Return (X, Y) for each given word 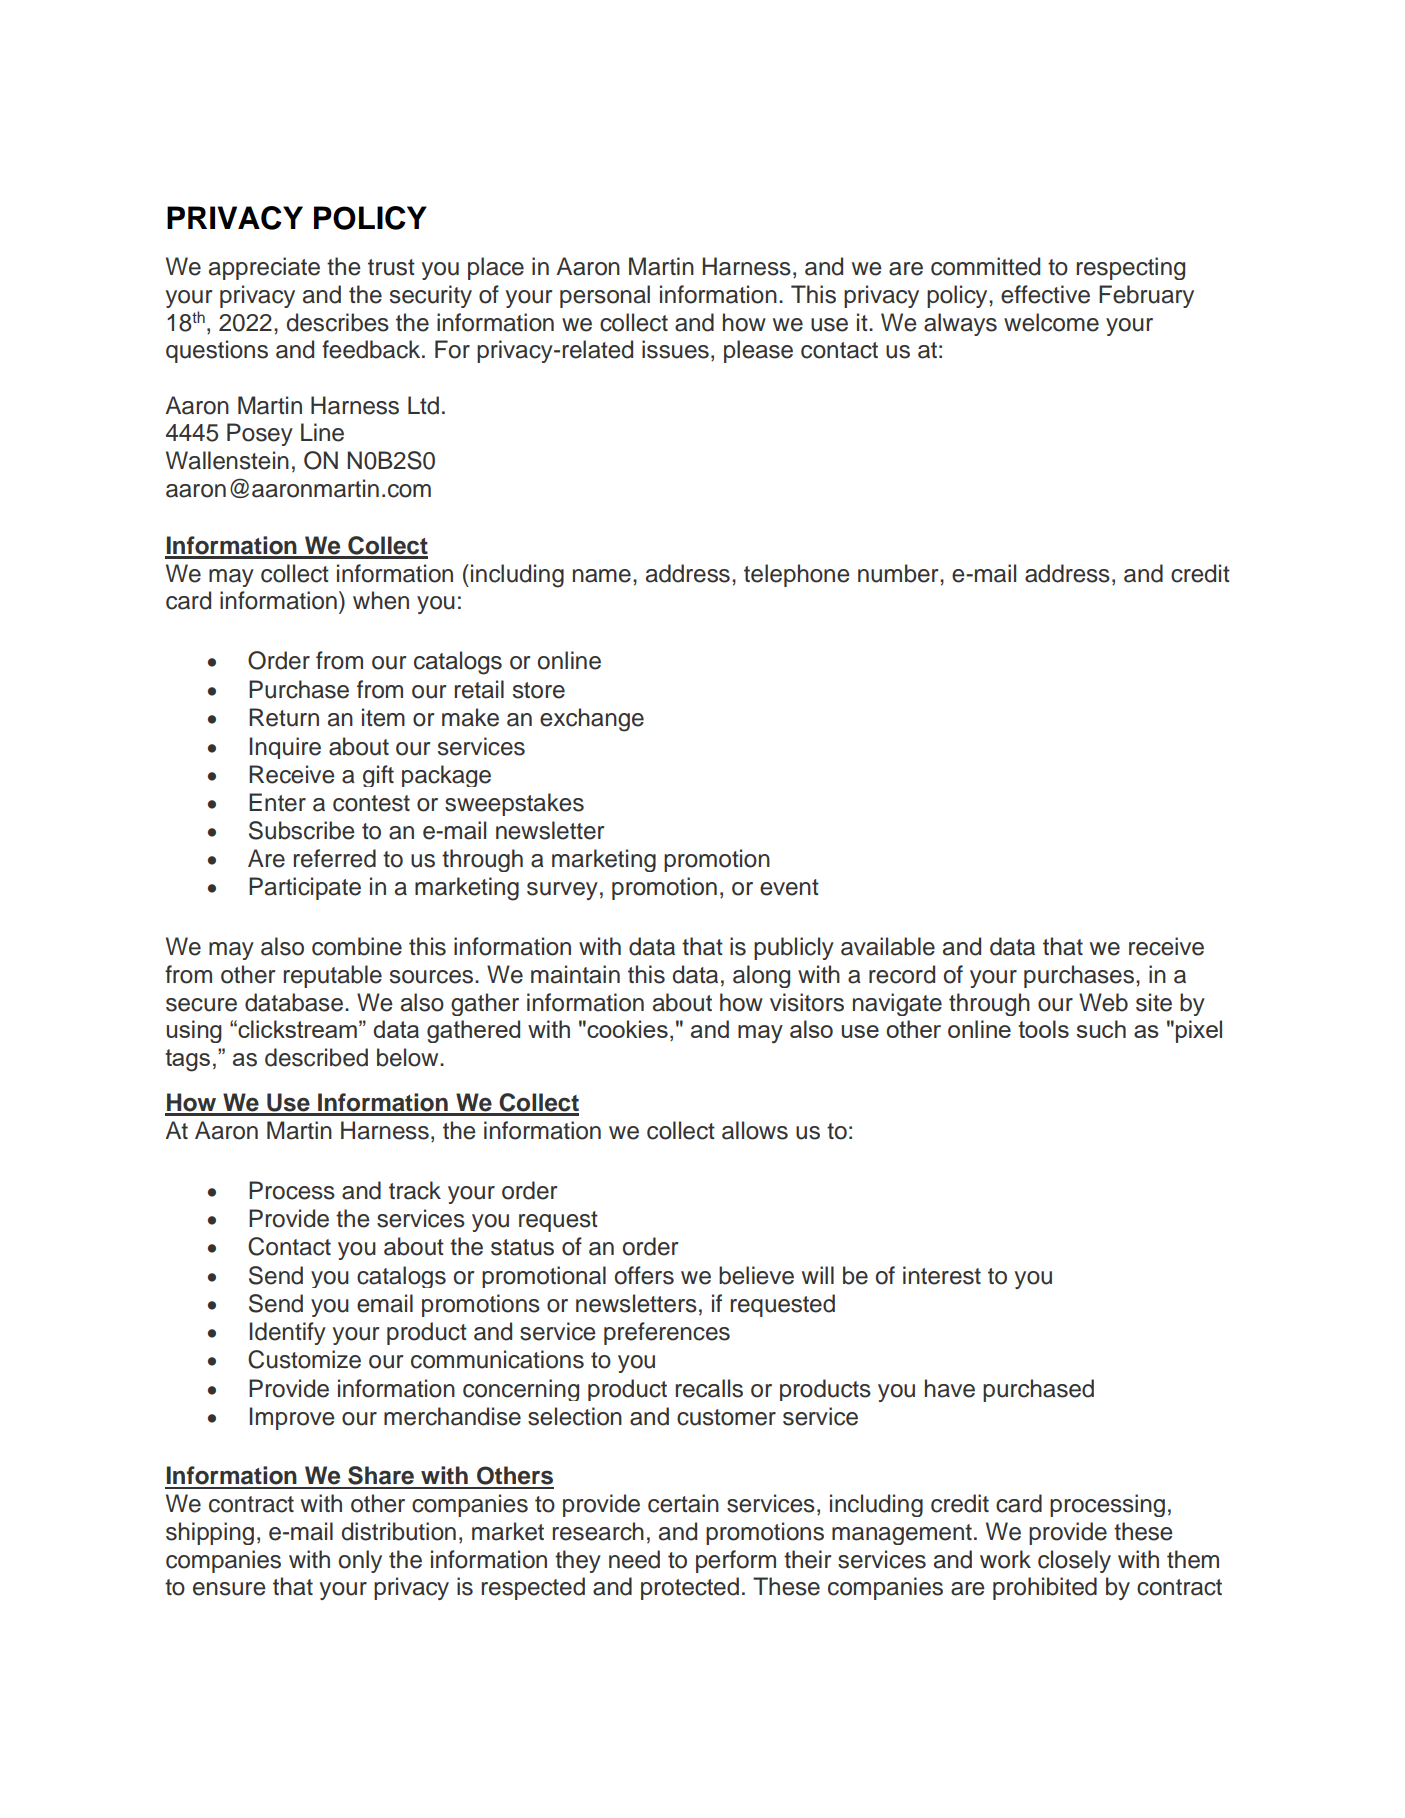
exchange (592, 720)
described (316, 1057)
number (899, 573)
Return (284, 717)
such (1101, 1029)
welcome (1051, 322)
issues (675, 349)
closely (1074, 1561)
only (360, 1561)
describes (338, 322)
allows (755, 1130)
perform (736, 1561)
